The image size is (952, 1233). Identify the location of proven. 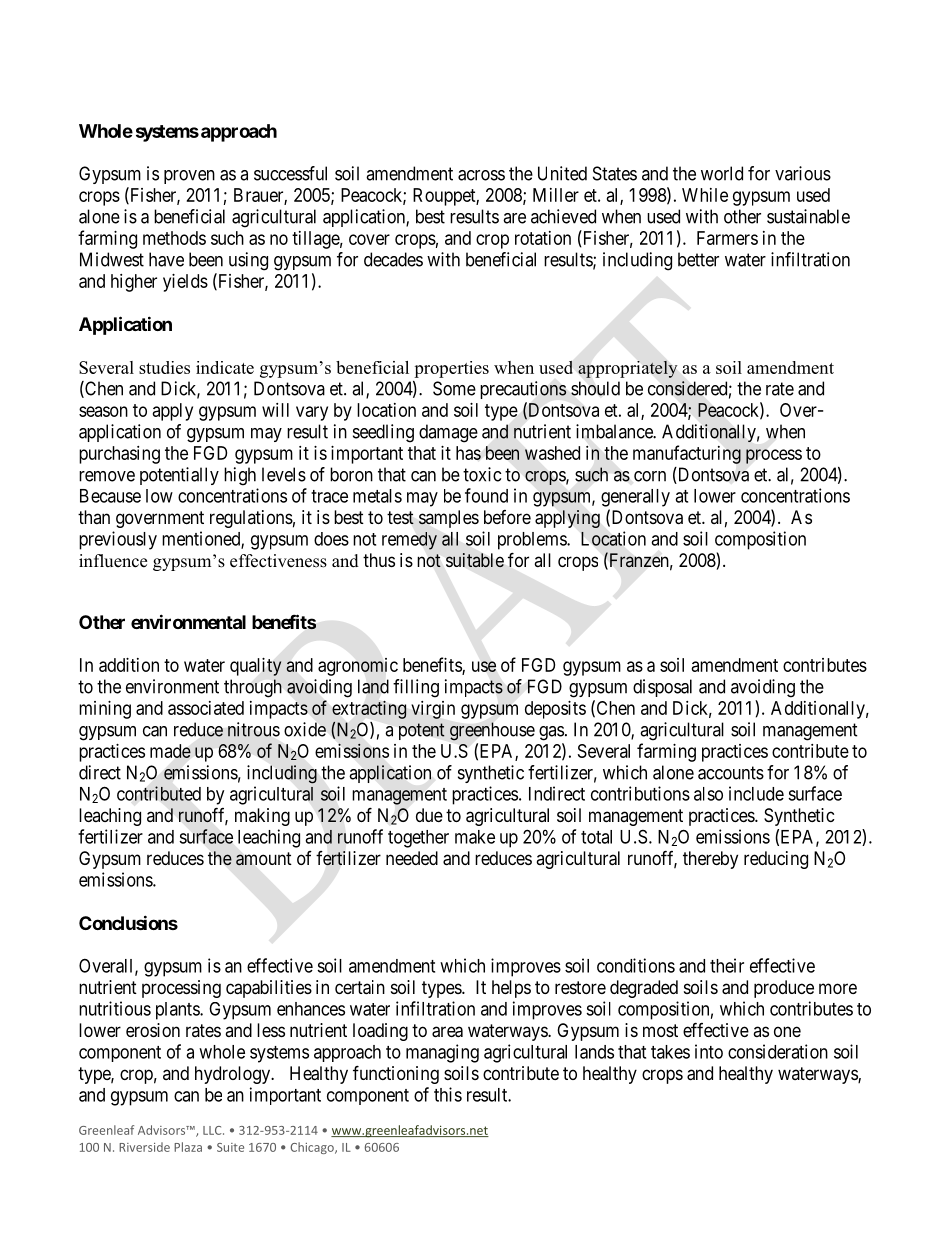
(189, 177).
